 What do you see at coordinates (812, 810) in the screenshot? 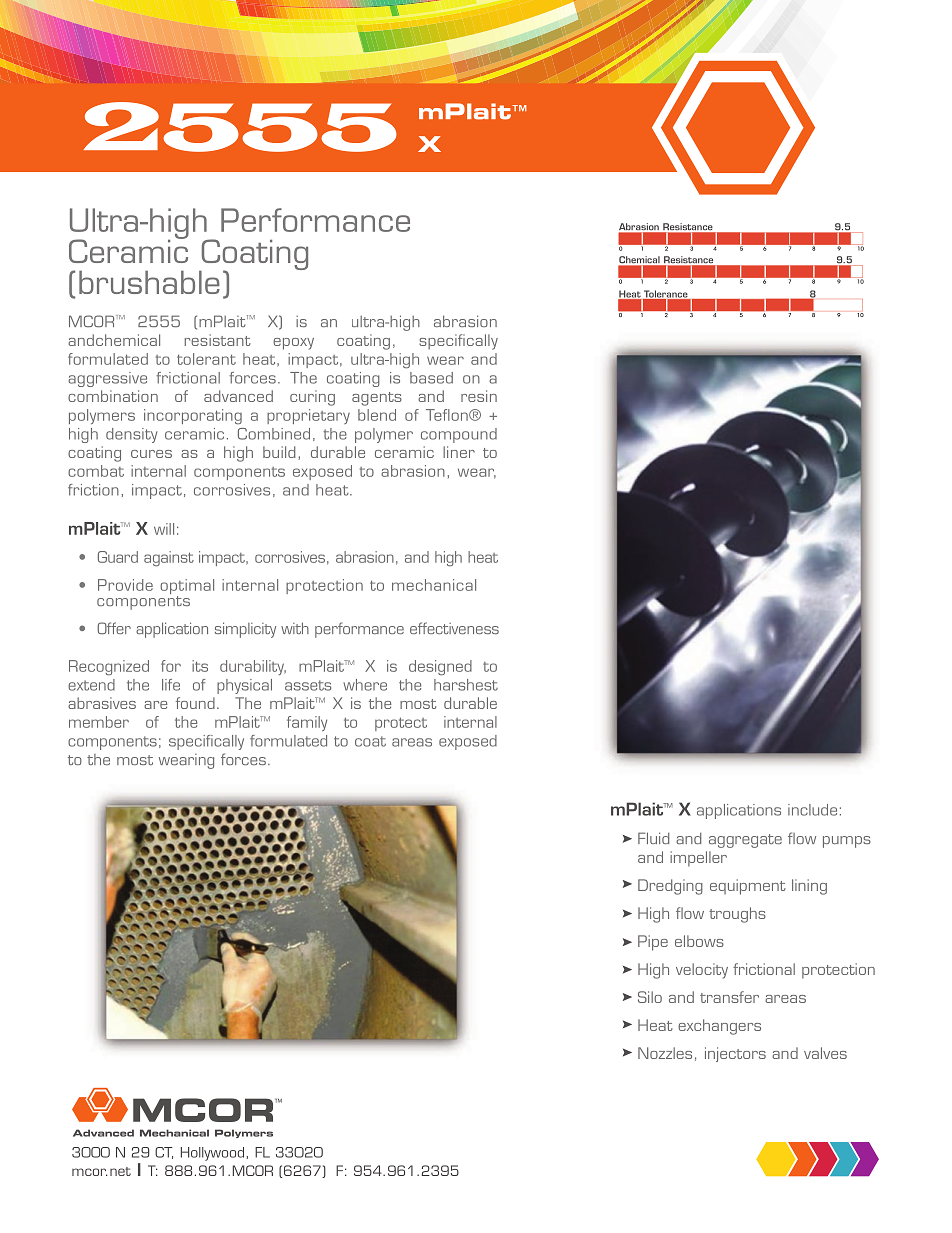
I see `include` at bounding box center [812, 810].
